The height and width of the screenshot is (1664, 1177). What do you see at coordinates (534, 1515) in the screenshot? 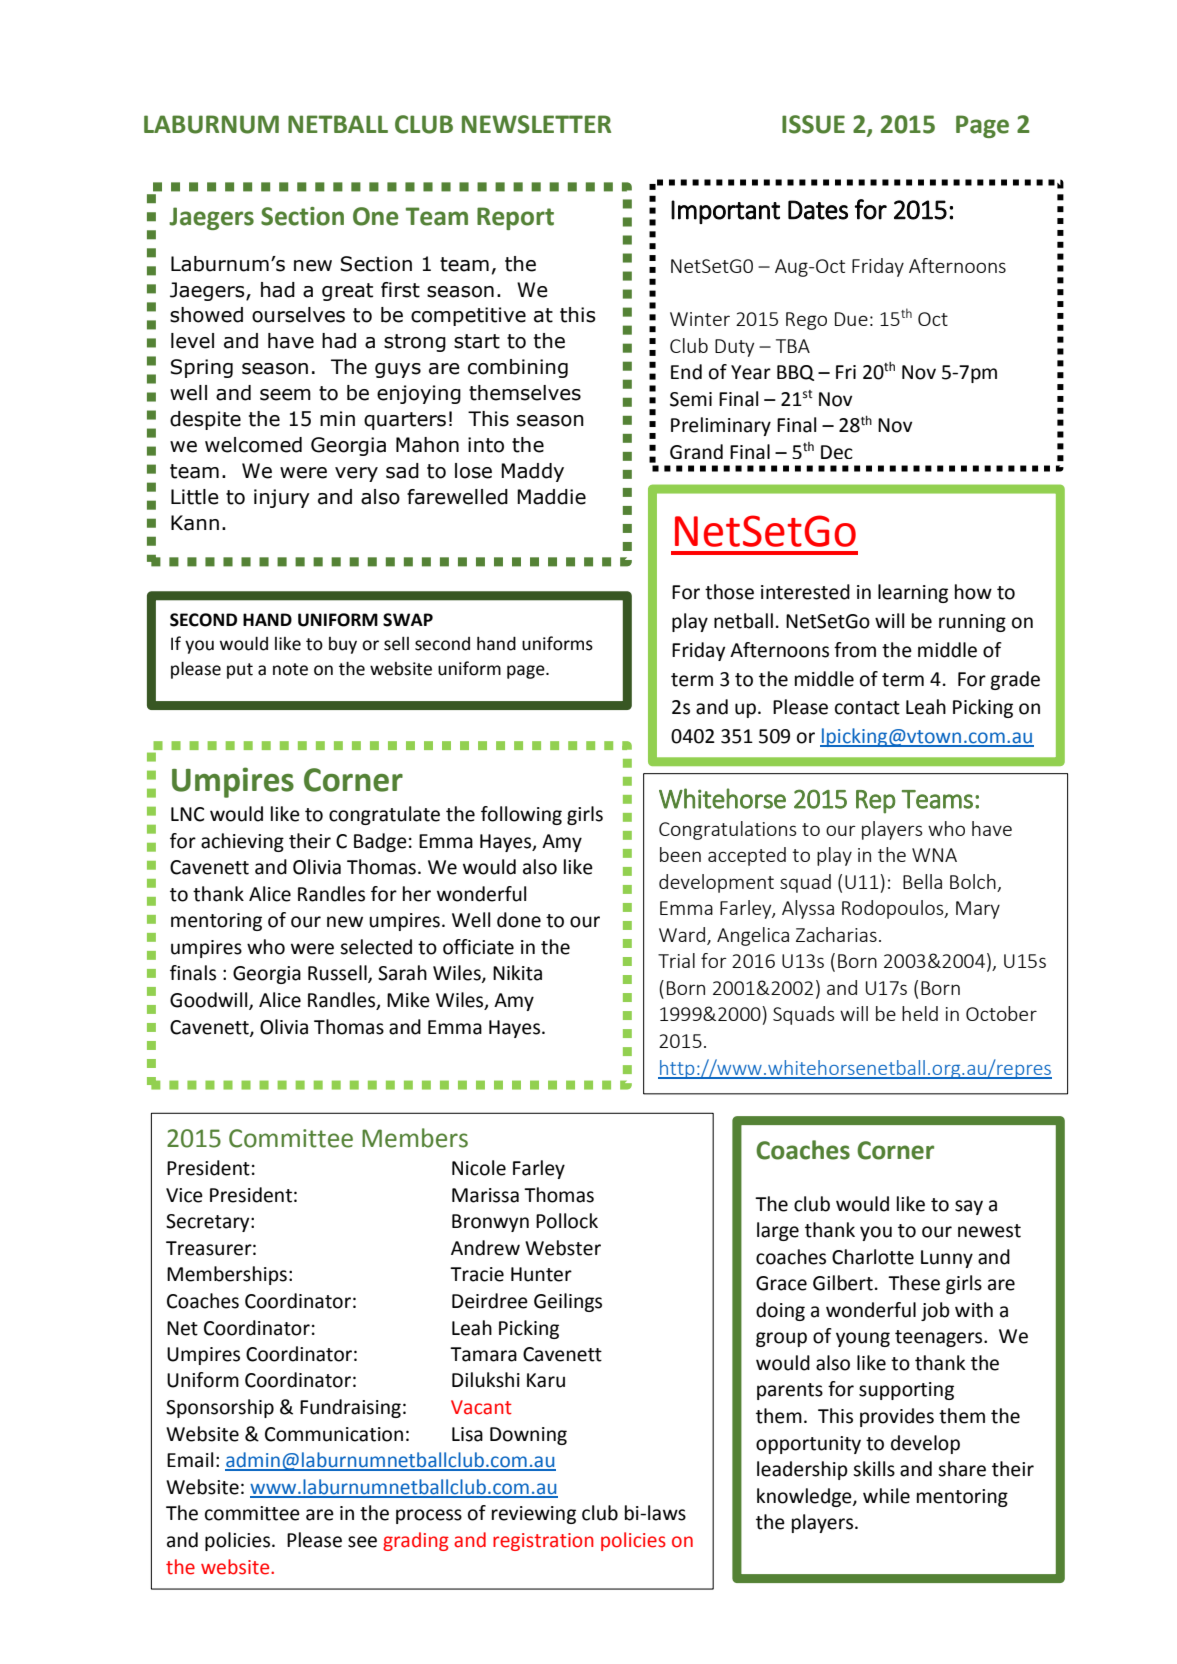
I see `reviewing` at bounding box center [534, 1515].
